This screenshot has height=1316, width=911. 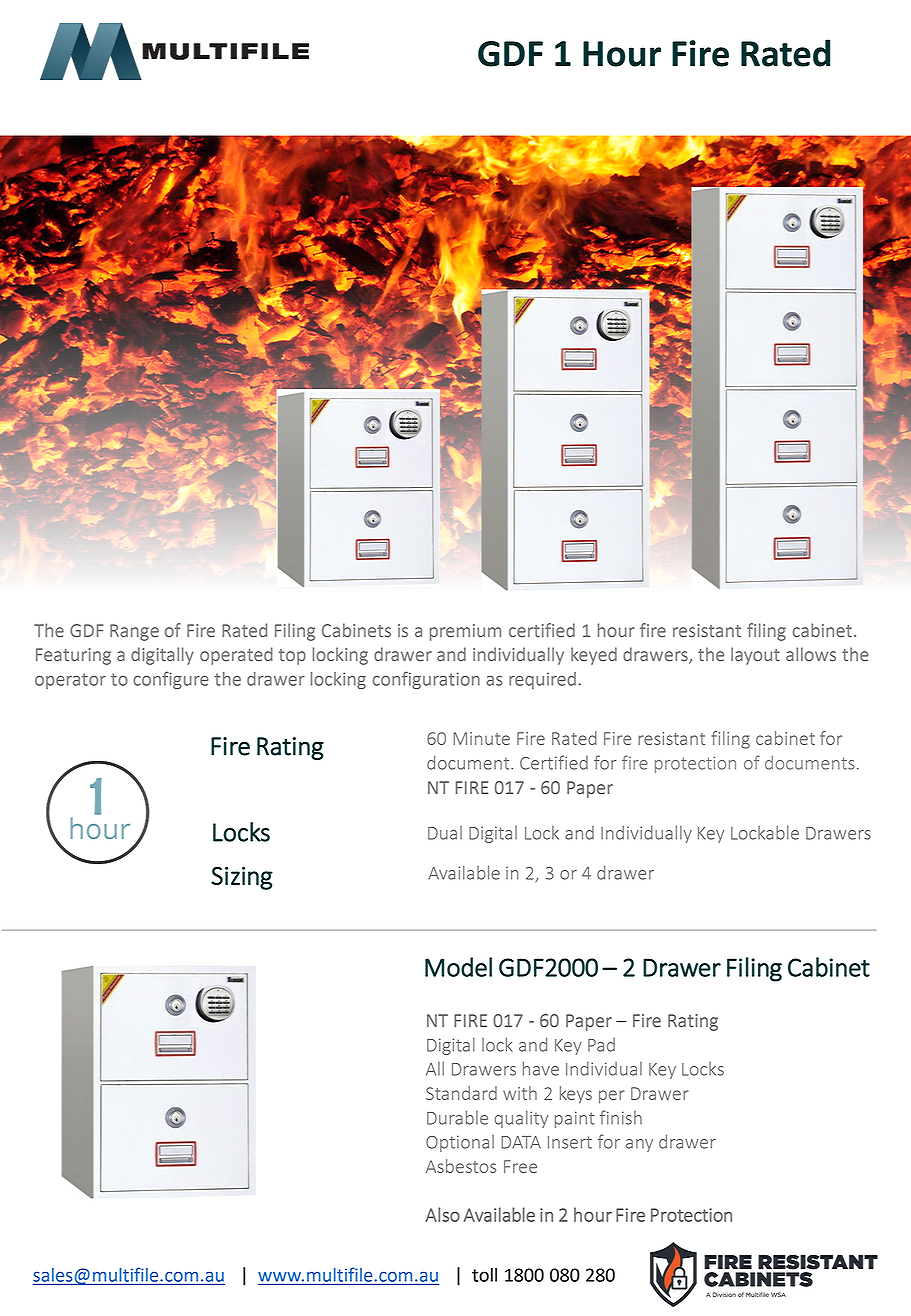 I want to click on toll, so click(x=484, y=1275).
